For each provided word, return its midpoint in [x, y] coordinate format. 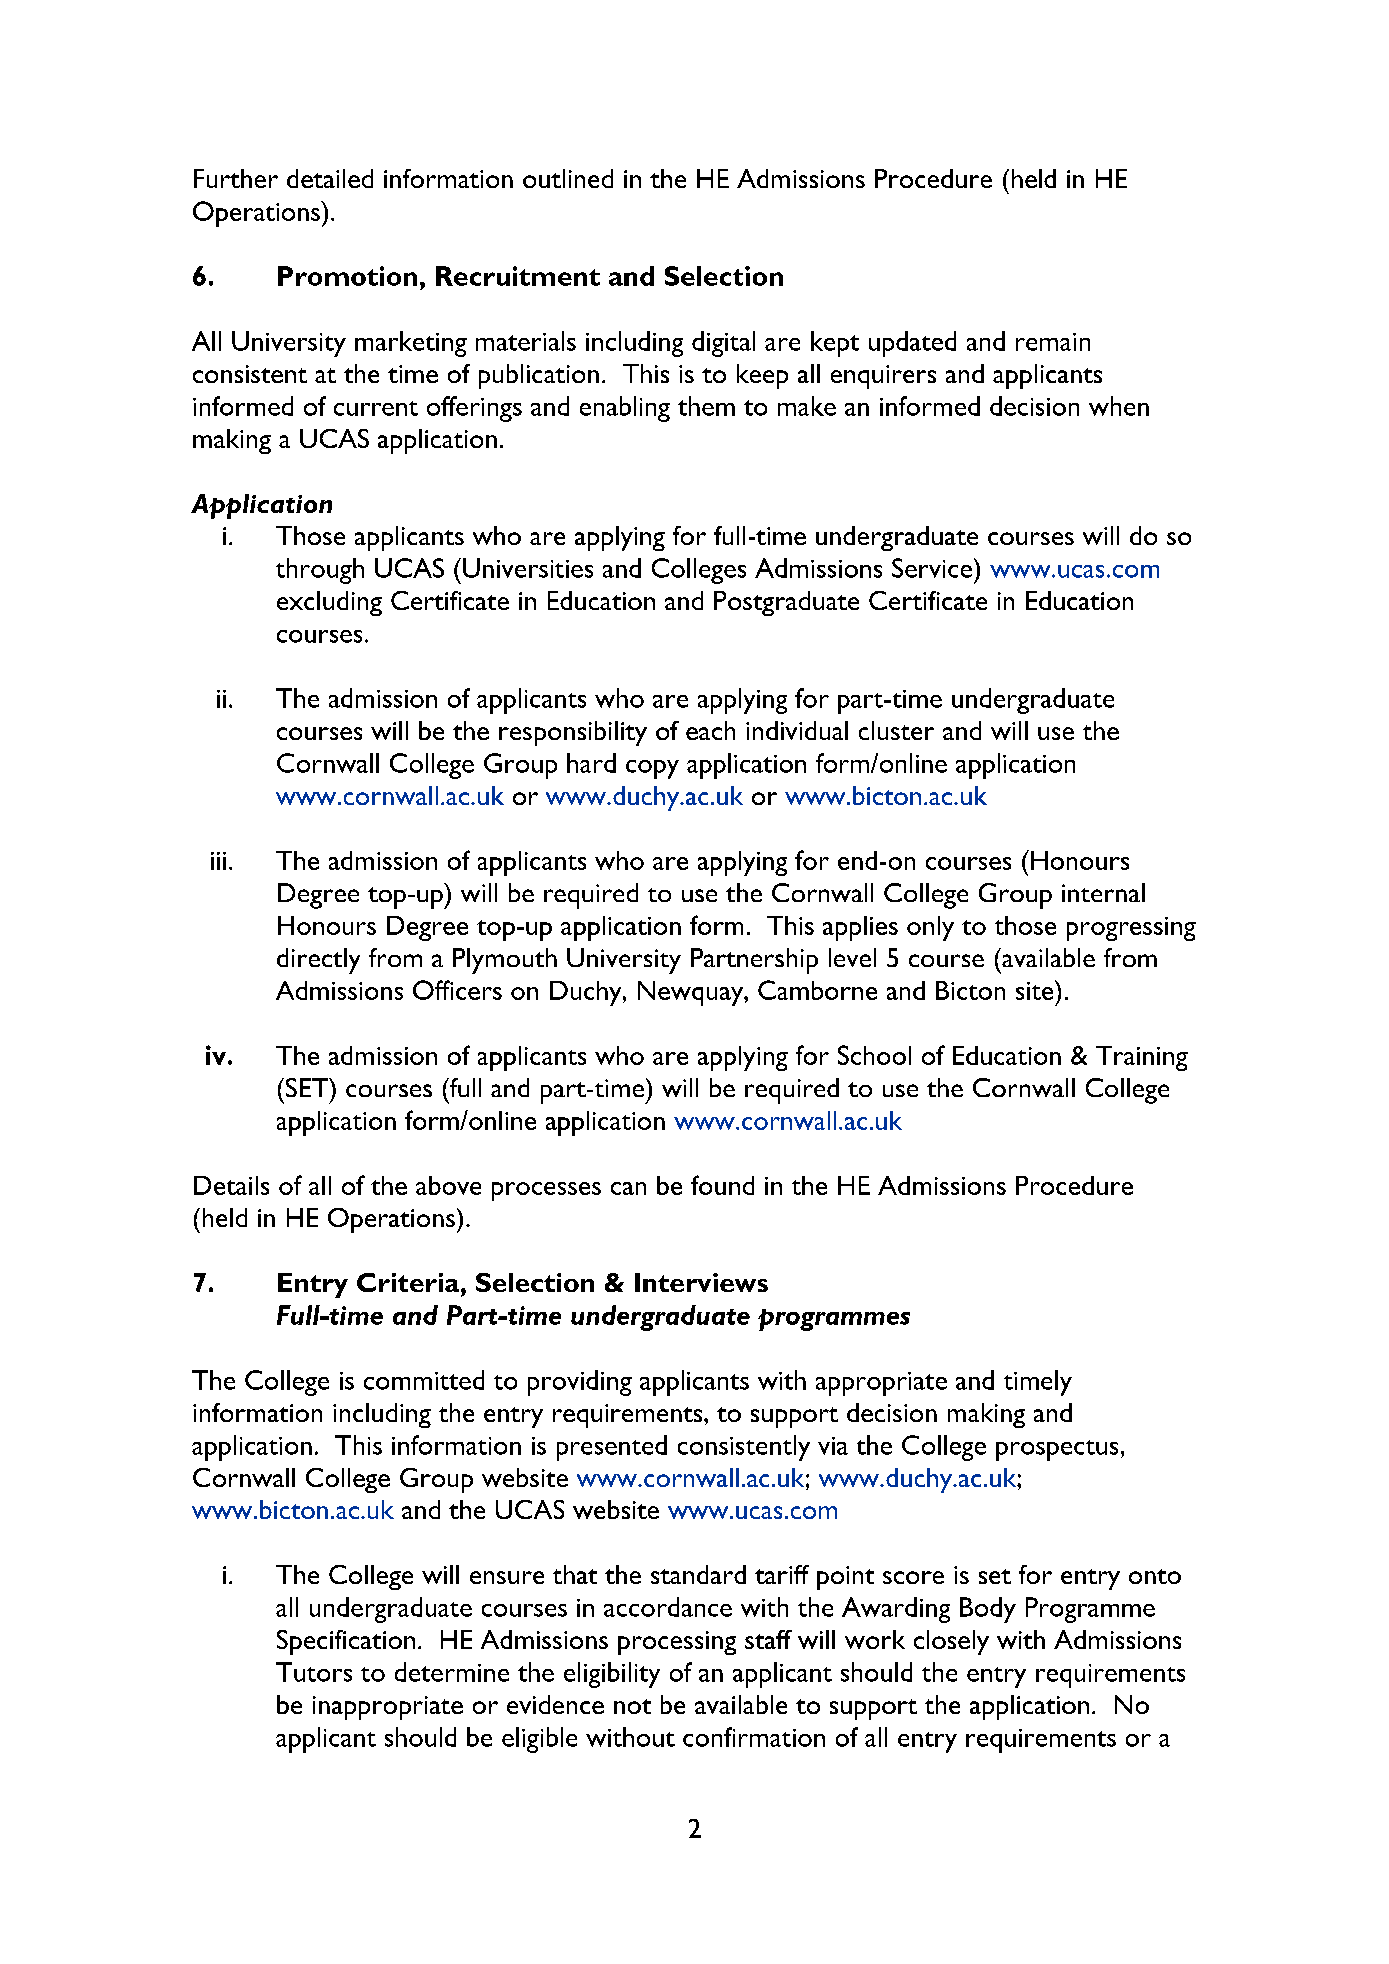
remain [1053, 342]
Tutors [314, 1672]
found [722, 1185]
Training [1142, 1058]
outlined [568, 178]
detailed [330, 178]
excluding [329, 603]
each [710, 730]
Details [231, 1185]
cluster [896, 730]
